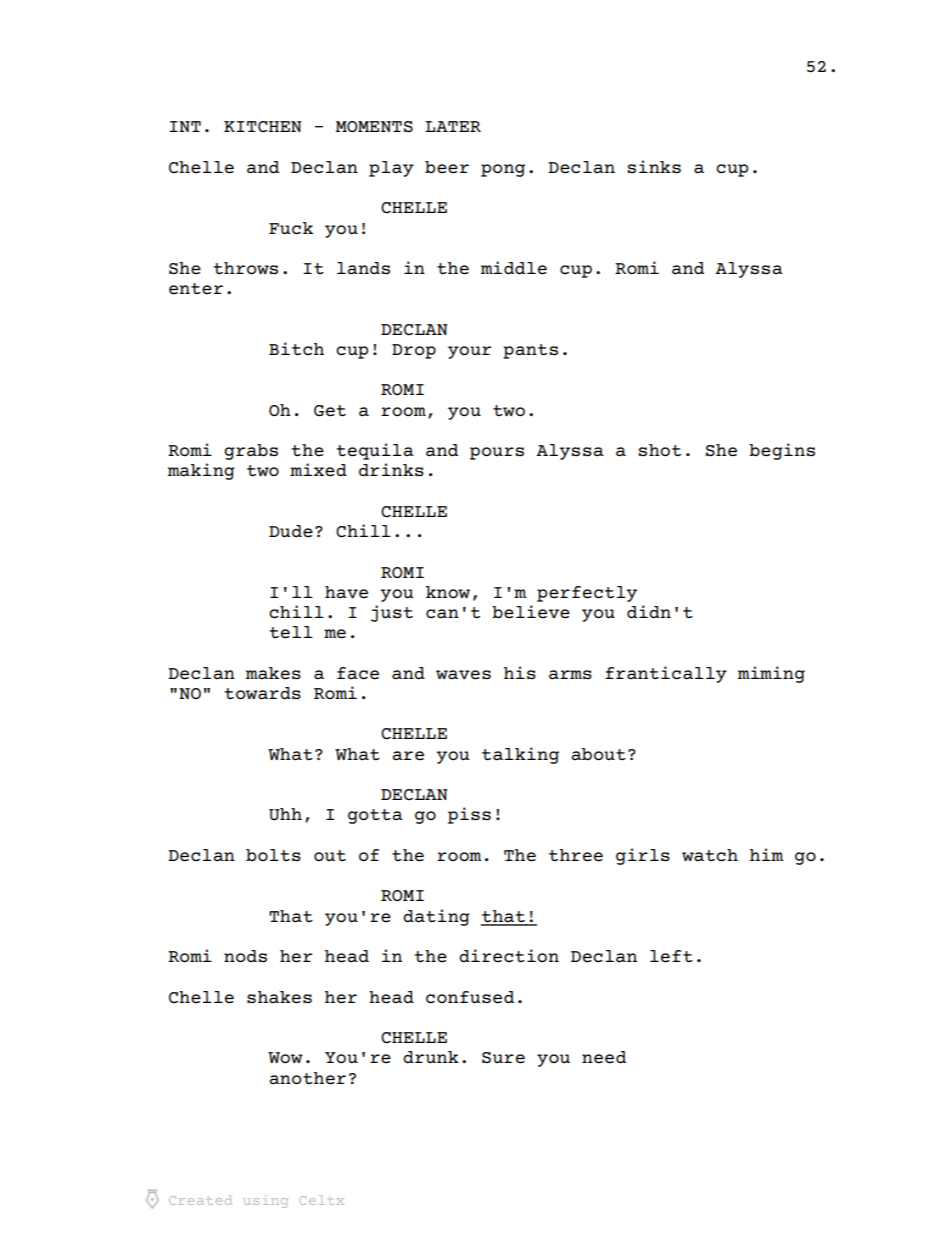 The width and height of the screenshot is (952, 1233). What do you see at coordinates (654, 167) in the screenshot?
I see `sinks` at bounding box center [654, 167].
